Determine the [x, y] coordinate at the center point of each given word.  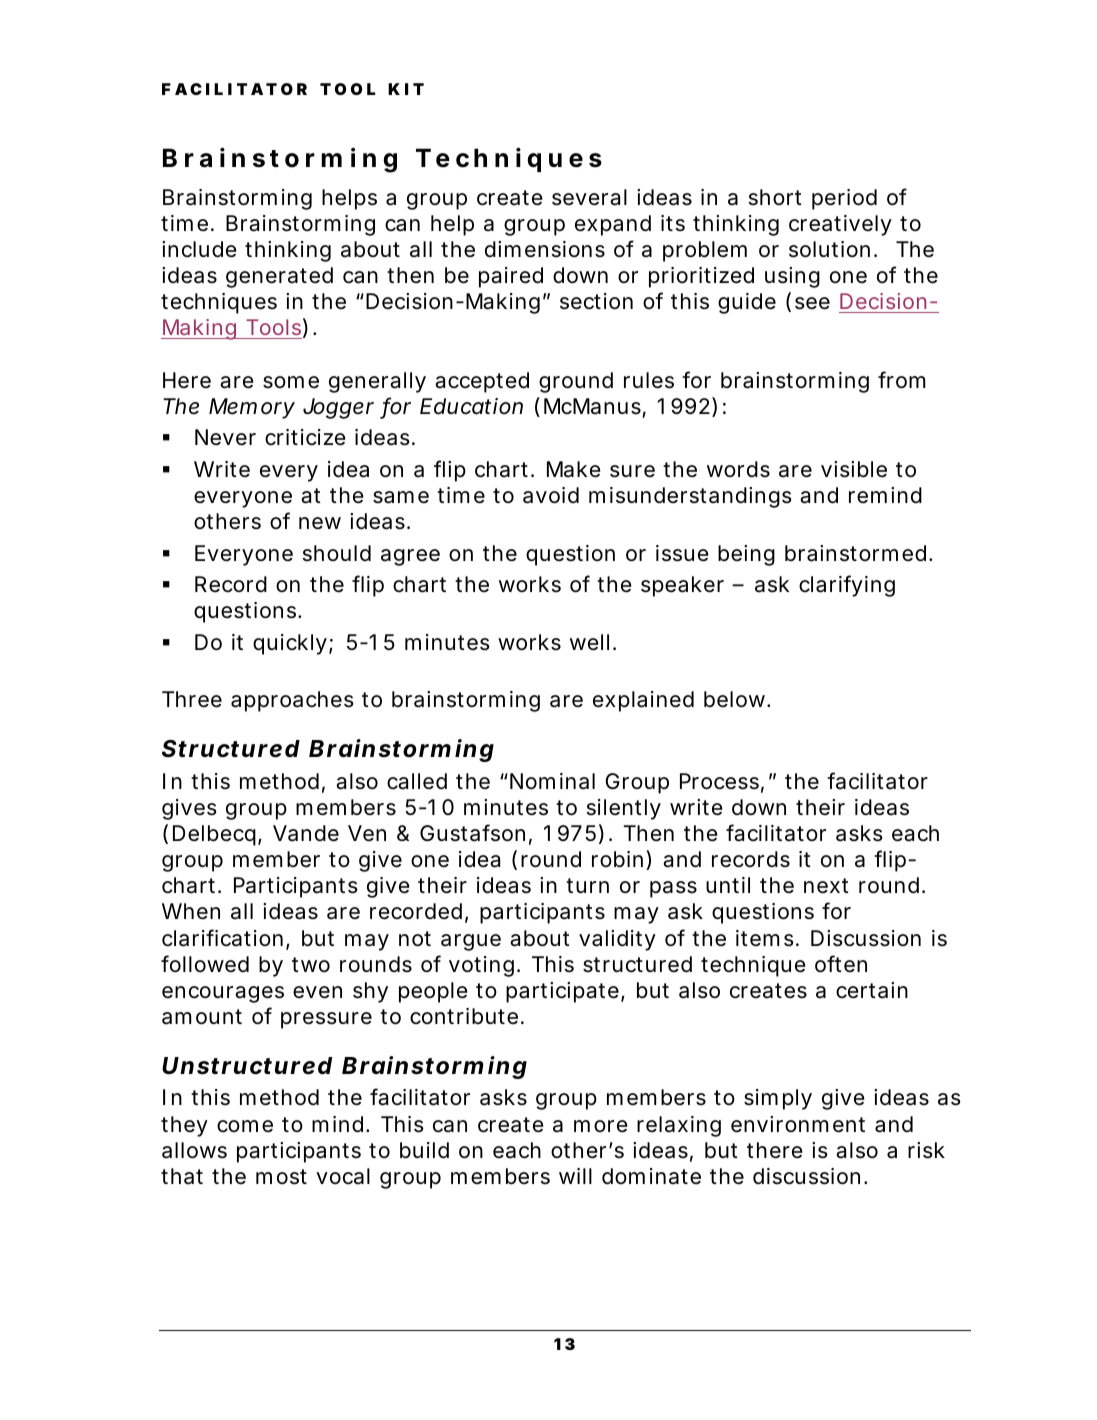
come [245, 1126]
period [844, 199]
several [589, 197]
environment [798, 1124]
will [575, 1176]
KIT [406, 89]
